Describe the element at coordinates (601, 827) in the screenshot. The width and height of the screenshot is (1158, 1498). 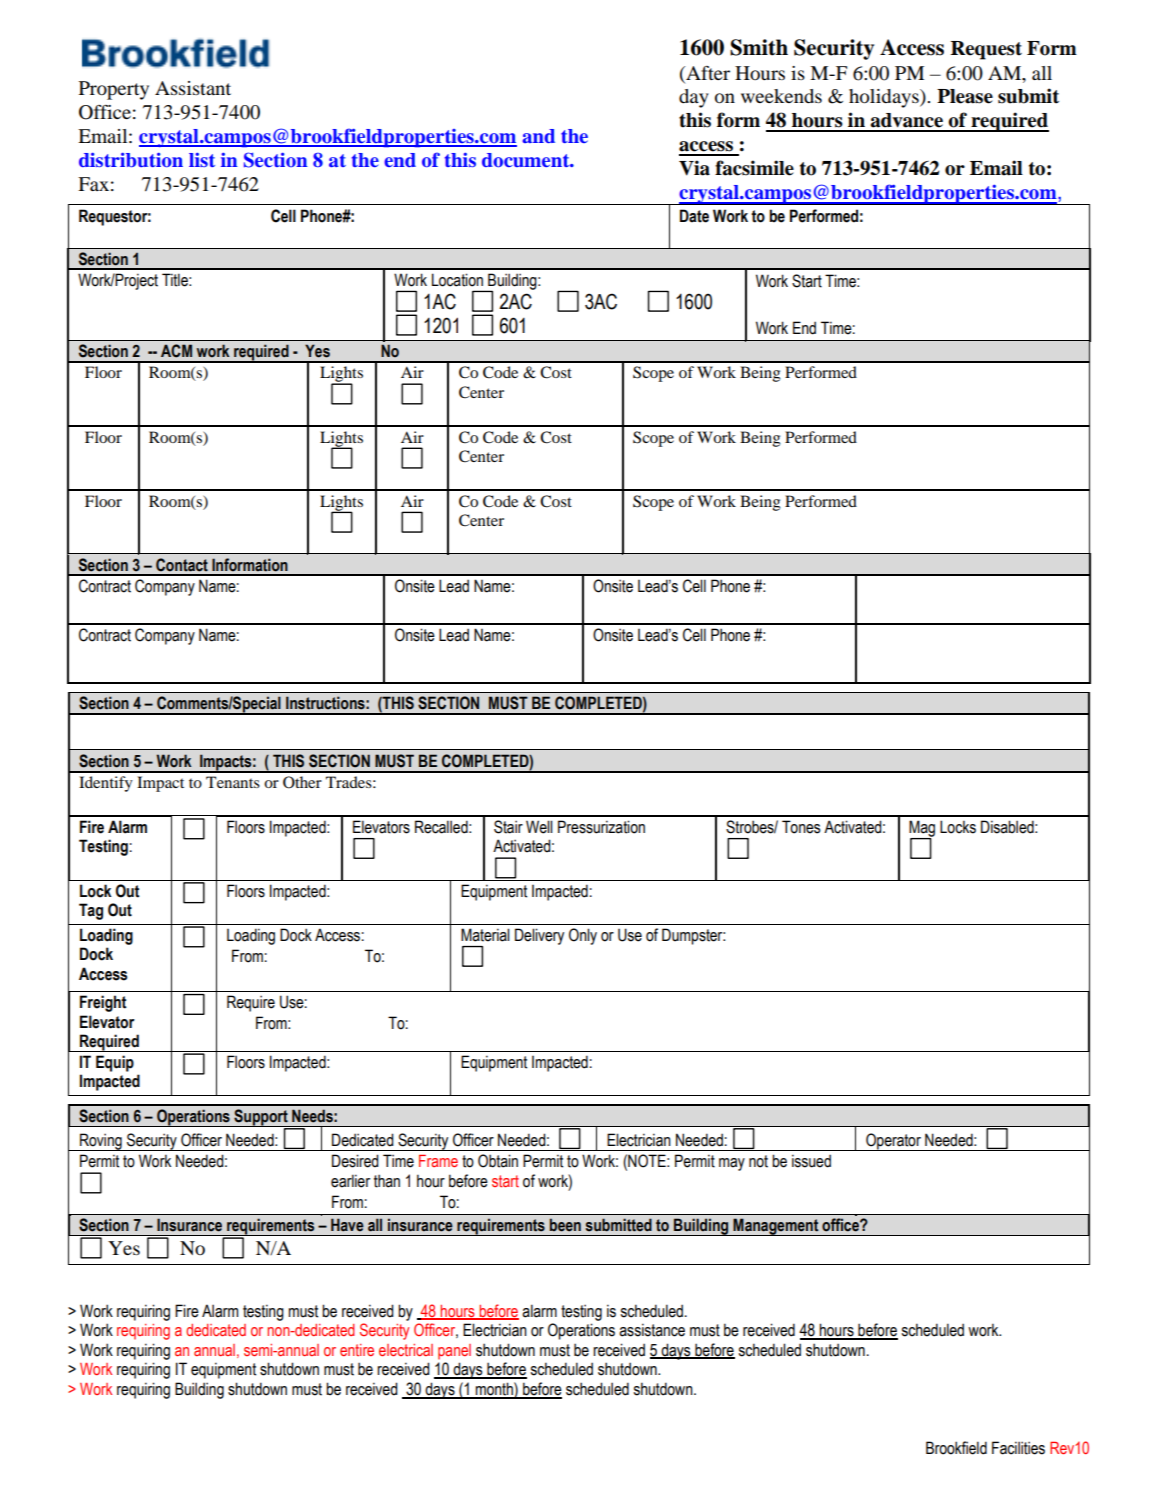
I see `Pressurization` at that location.
